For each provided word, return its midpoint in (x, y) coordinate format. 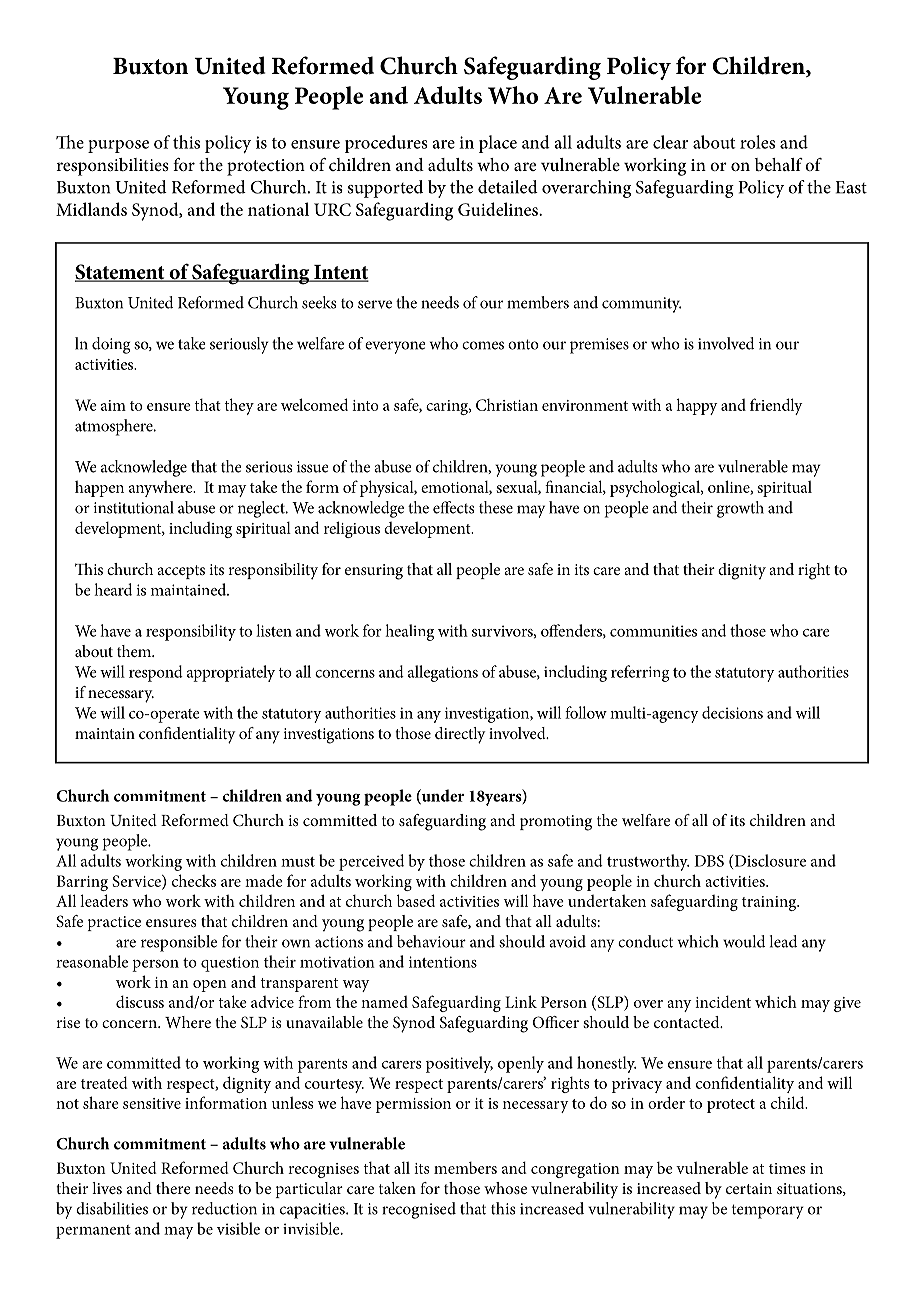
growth (740, 509)
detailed (508, 187)
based (416, 900)
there (173, 1188)
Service (138, 882)
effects (453, 507)
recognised (419, 1210)
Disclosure (769, 861)
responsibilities (112, 167)
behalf (778, 164)
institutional (134, 507)
